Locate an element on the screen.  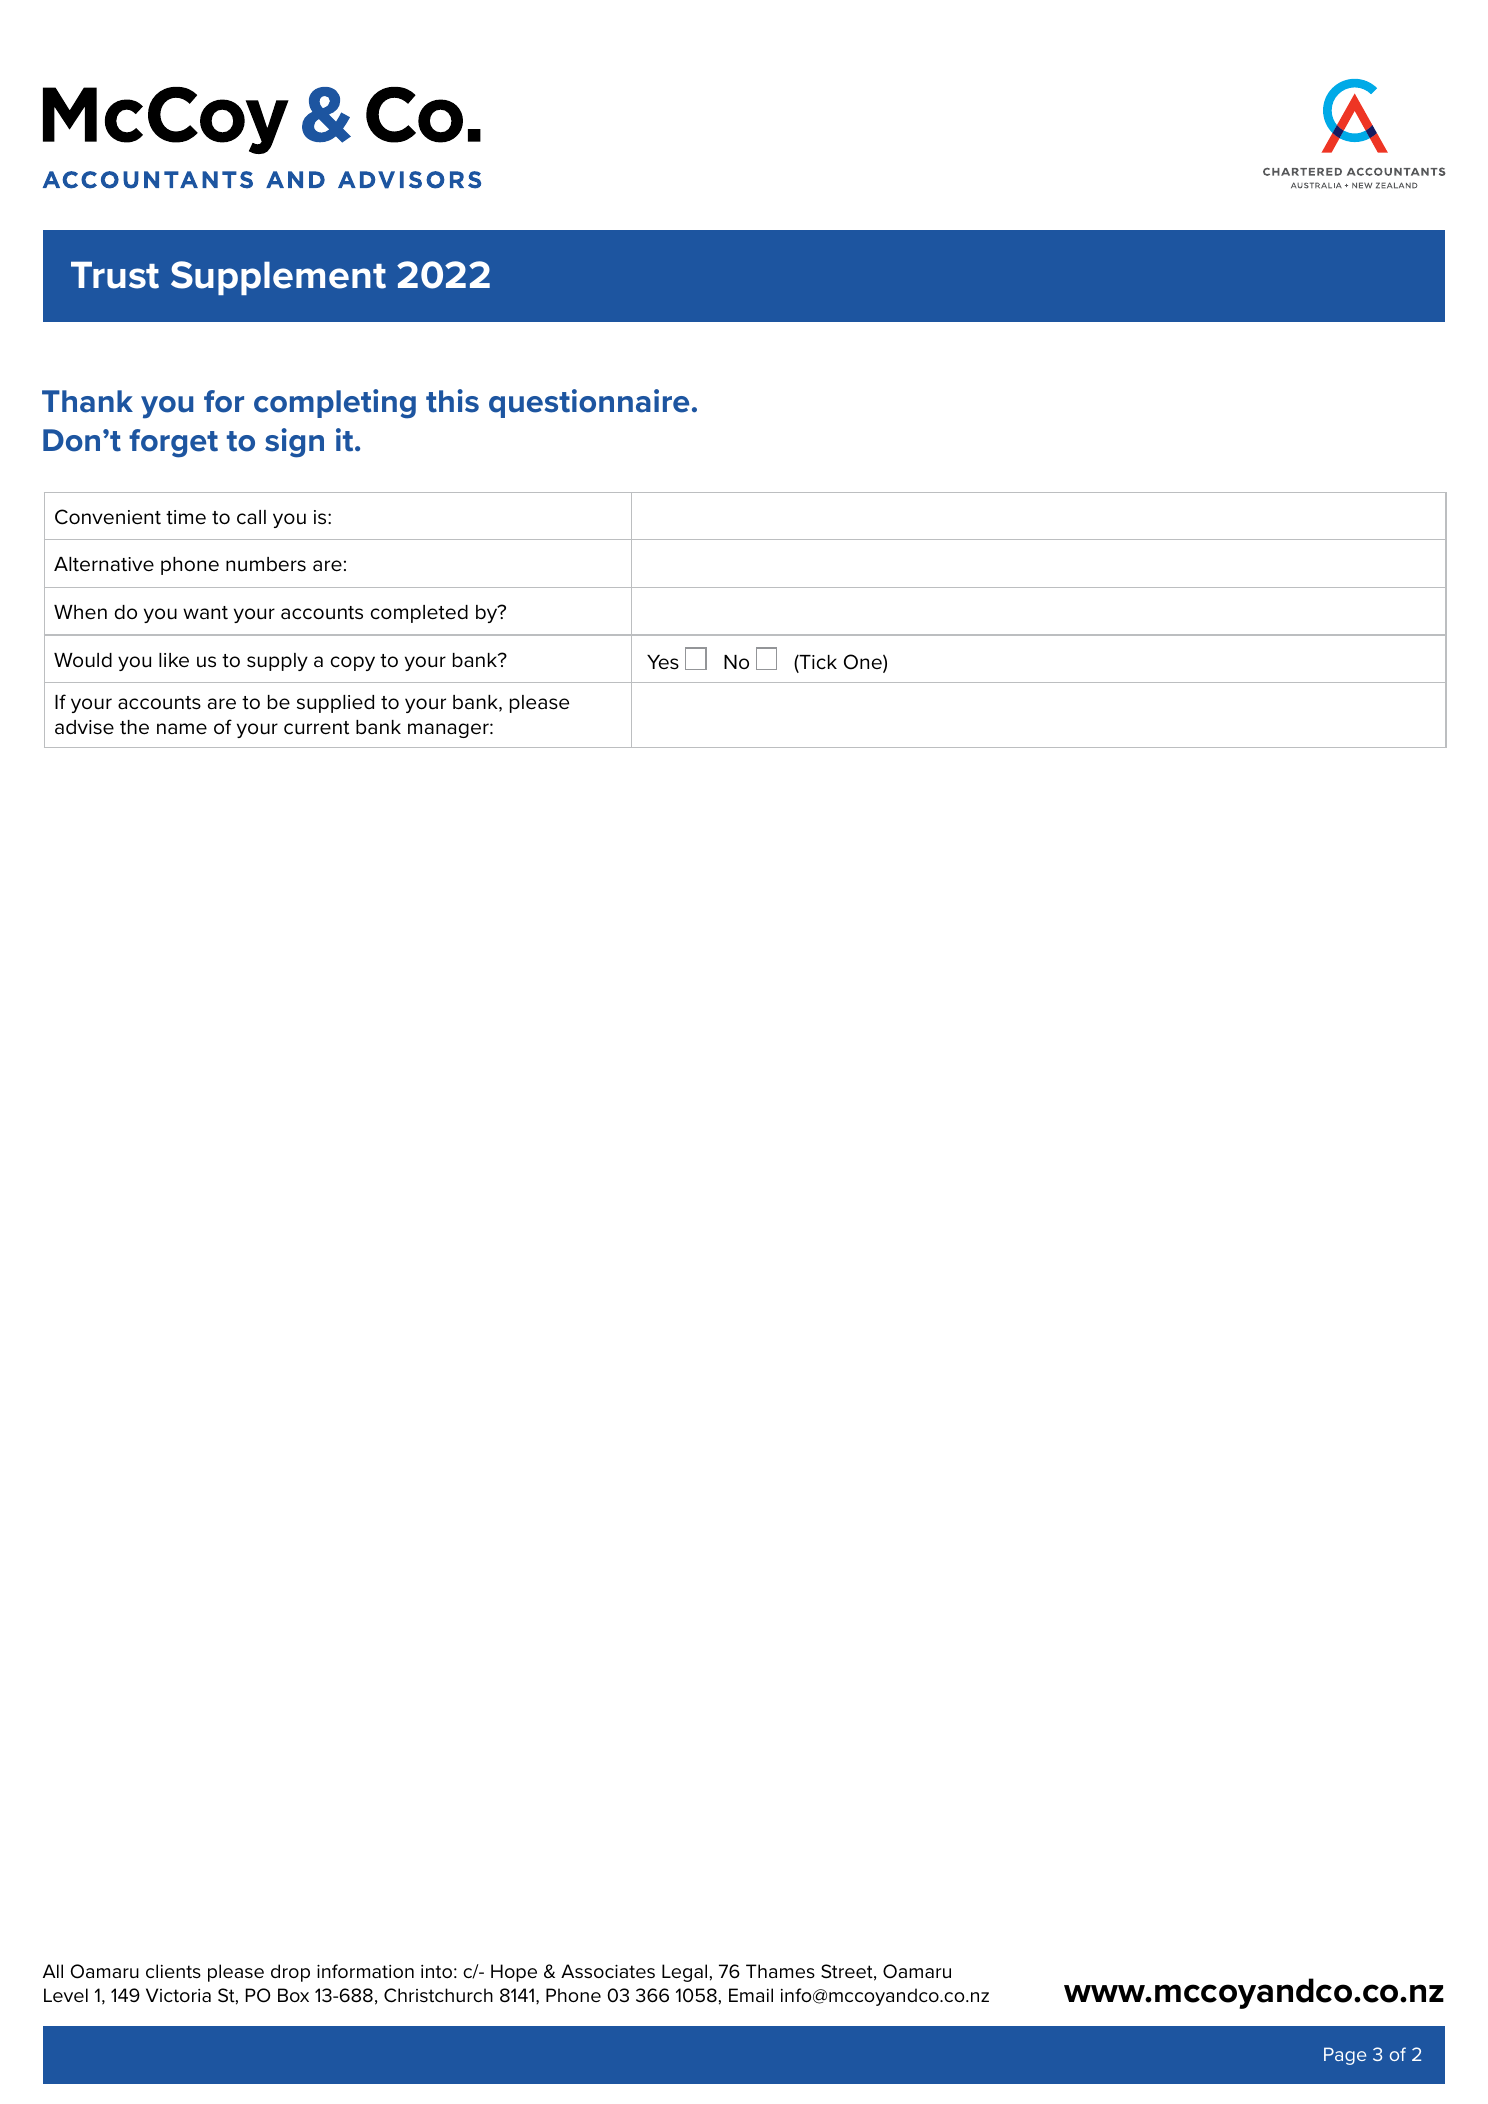
name is located at coordinates (182, 729).
